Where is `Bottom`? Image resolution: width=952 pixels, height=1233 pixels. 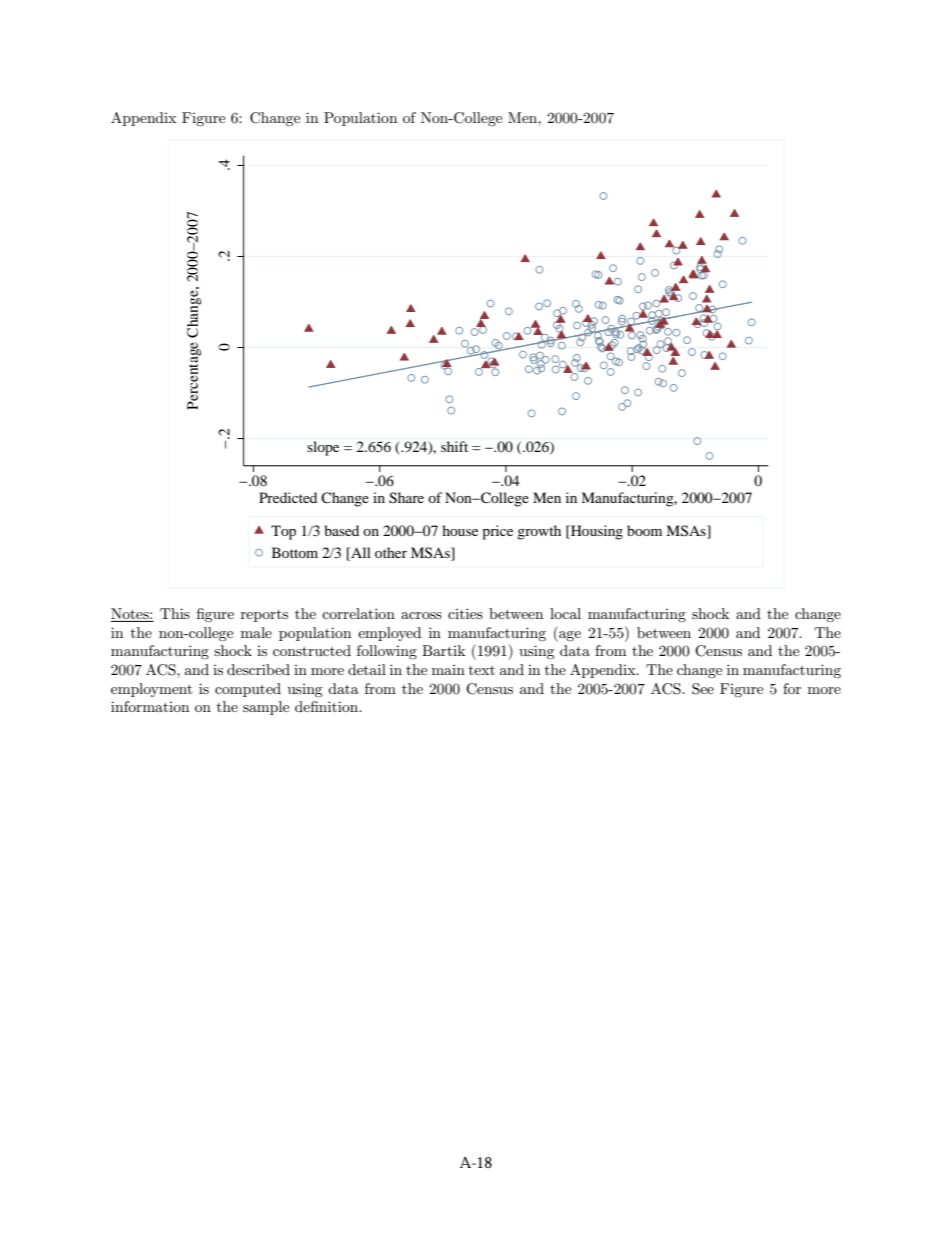
Bottom is located at coordinates (295, 552).
